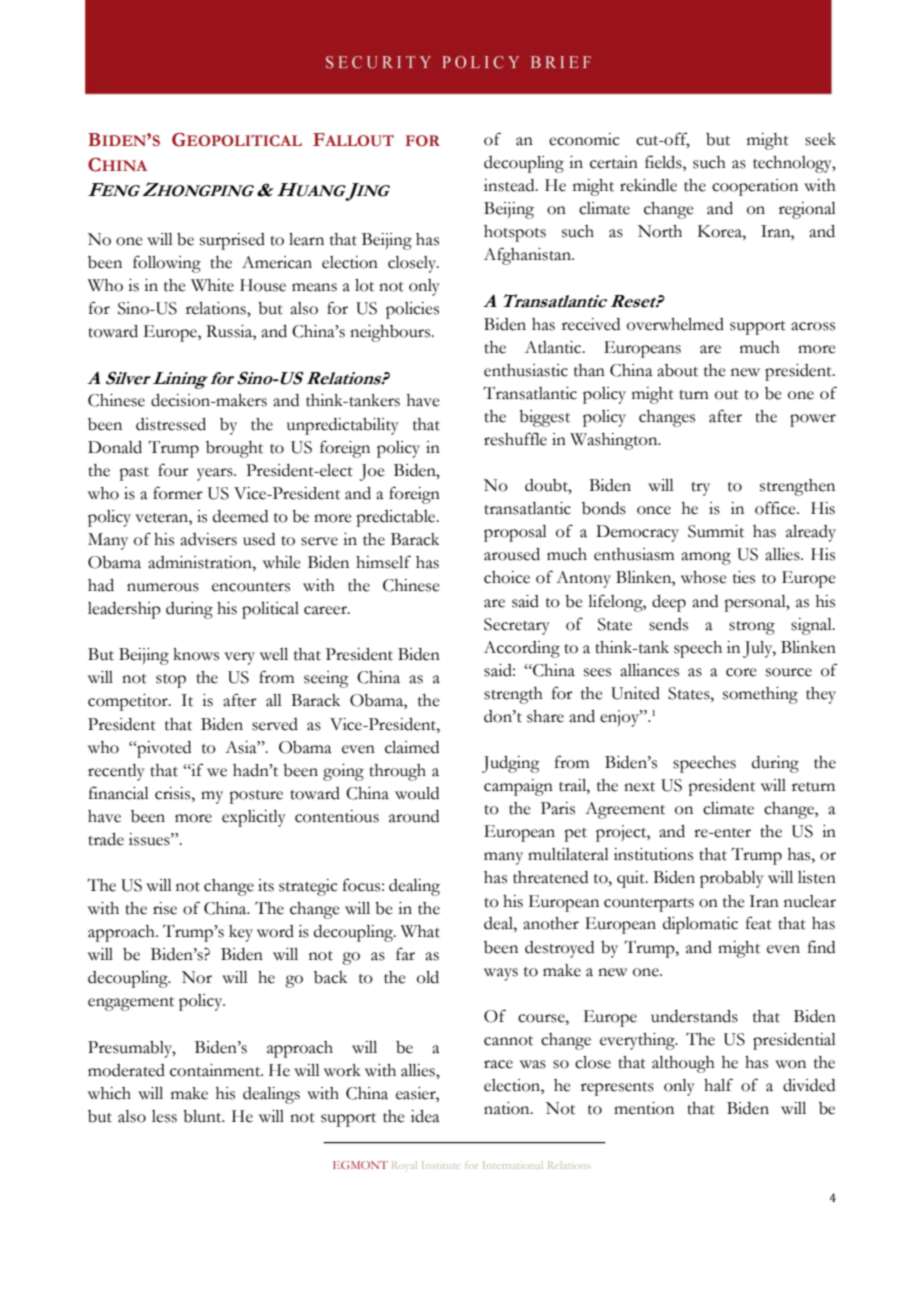 This page has height=1308, width=924. Describe the element at coordinates (196, 654) in the page. I see `knows` at that location.
